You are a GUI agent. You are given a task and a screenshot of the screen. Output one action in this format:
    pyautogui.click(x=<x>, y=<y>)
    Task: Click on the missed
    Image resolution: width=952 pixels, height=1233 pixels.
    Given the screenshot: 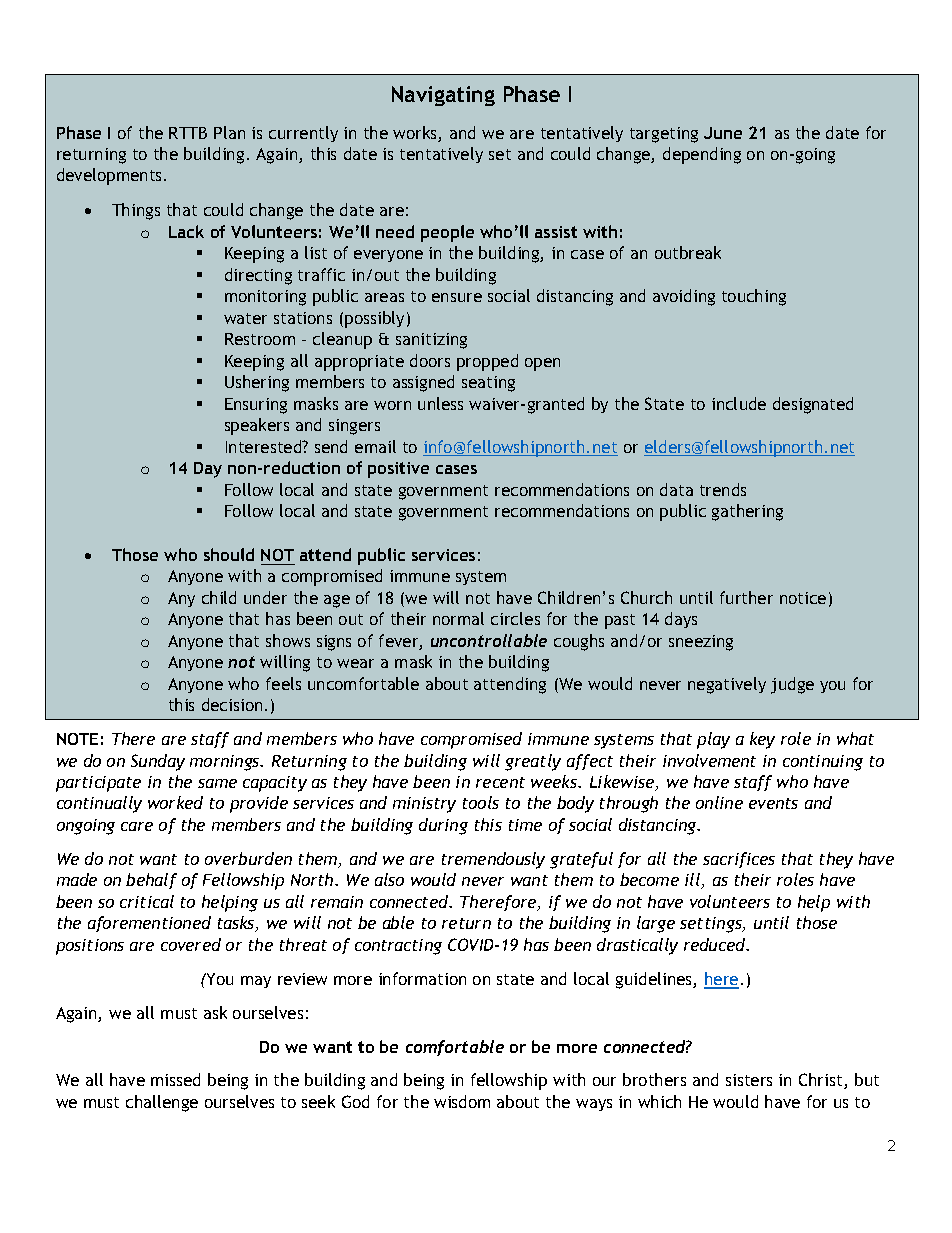 What is the action you would take?
    pyautogui.click(x=175, y=1079)
